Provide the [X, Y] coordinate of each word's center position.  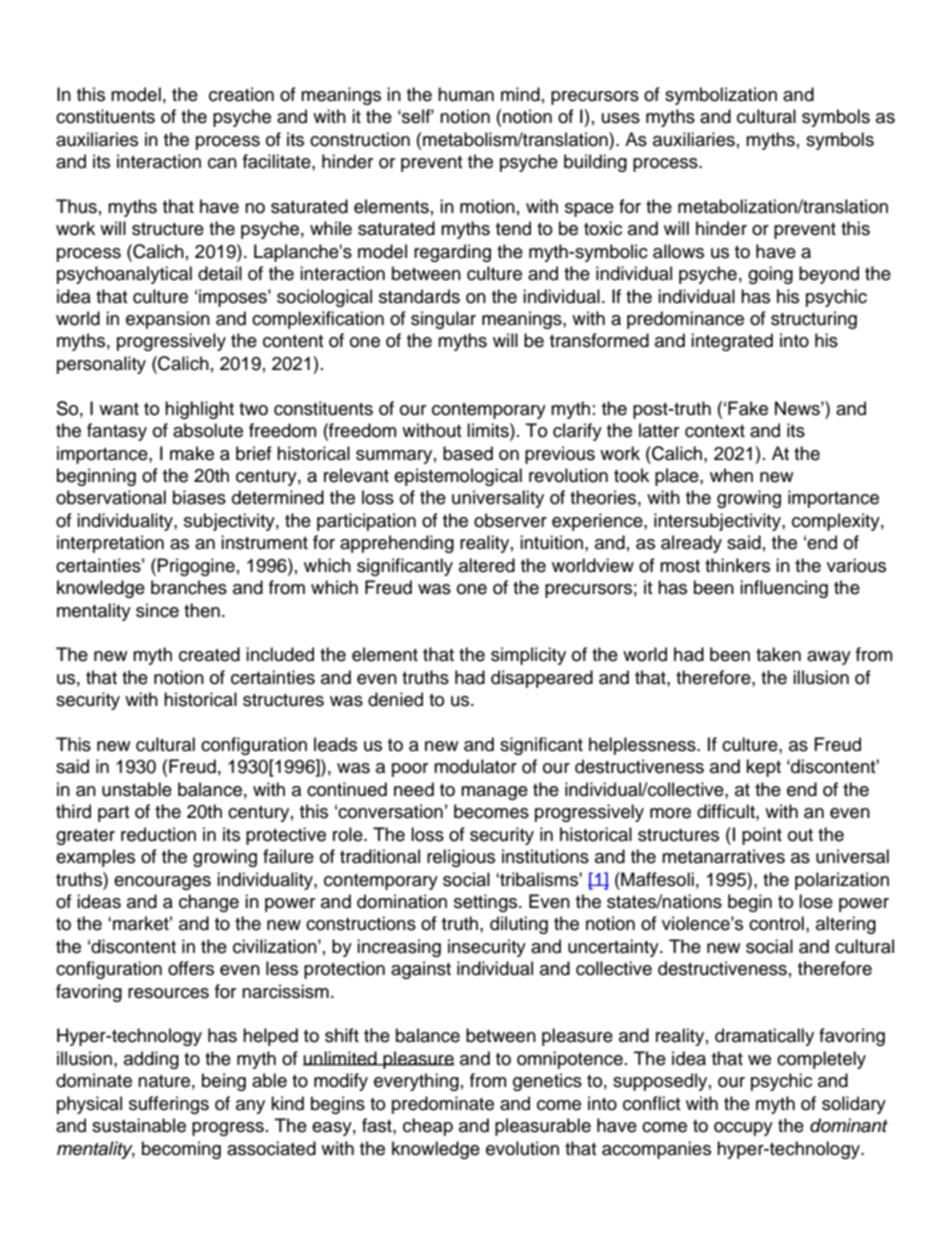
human [466, 94]
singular [443, 320]
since [157, 610]
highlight [199, 410]
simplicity [528, 656]
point [762, 836]
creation [241, 94]
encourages [162, 883]
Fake [748, 408]
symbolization [721, 96]
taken [778, 654]
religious [461, 858]
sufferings [169, 1105]
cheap [428, 1127]
